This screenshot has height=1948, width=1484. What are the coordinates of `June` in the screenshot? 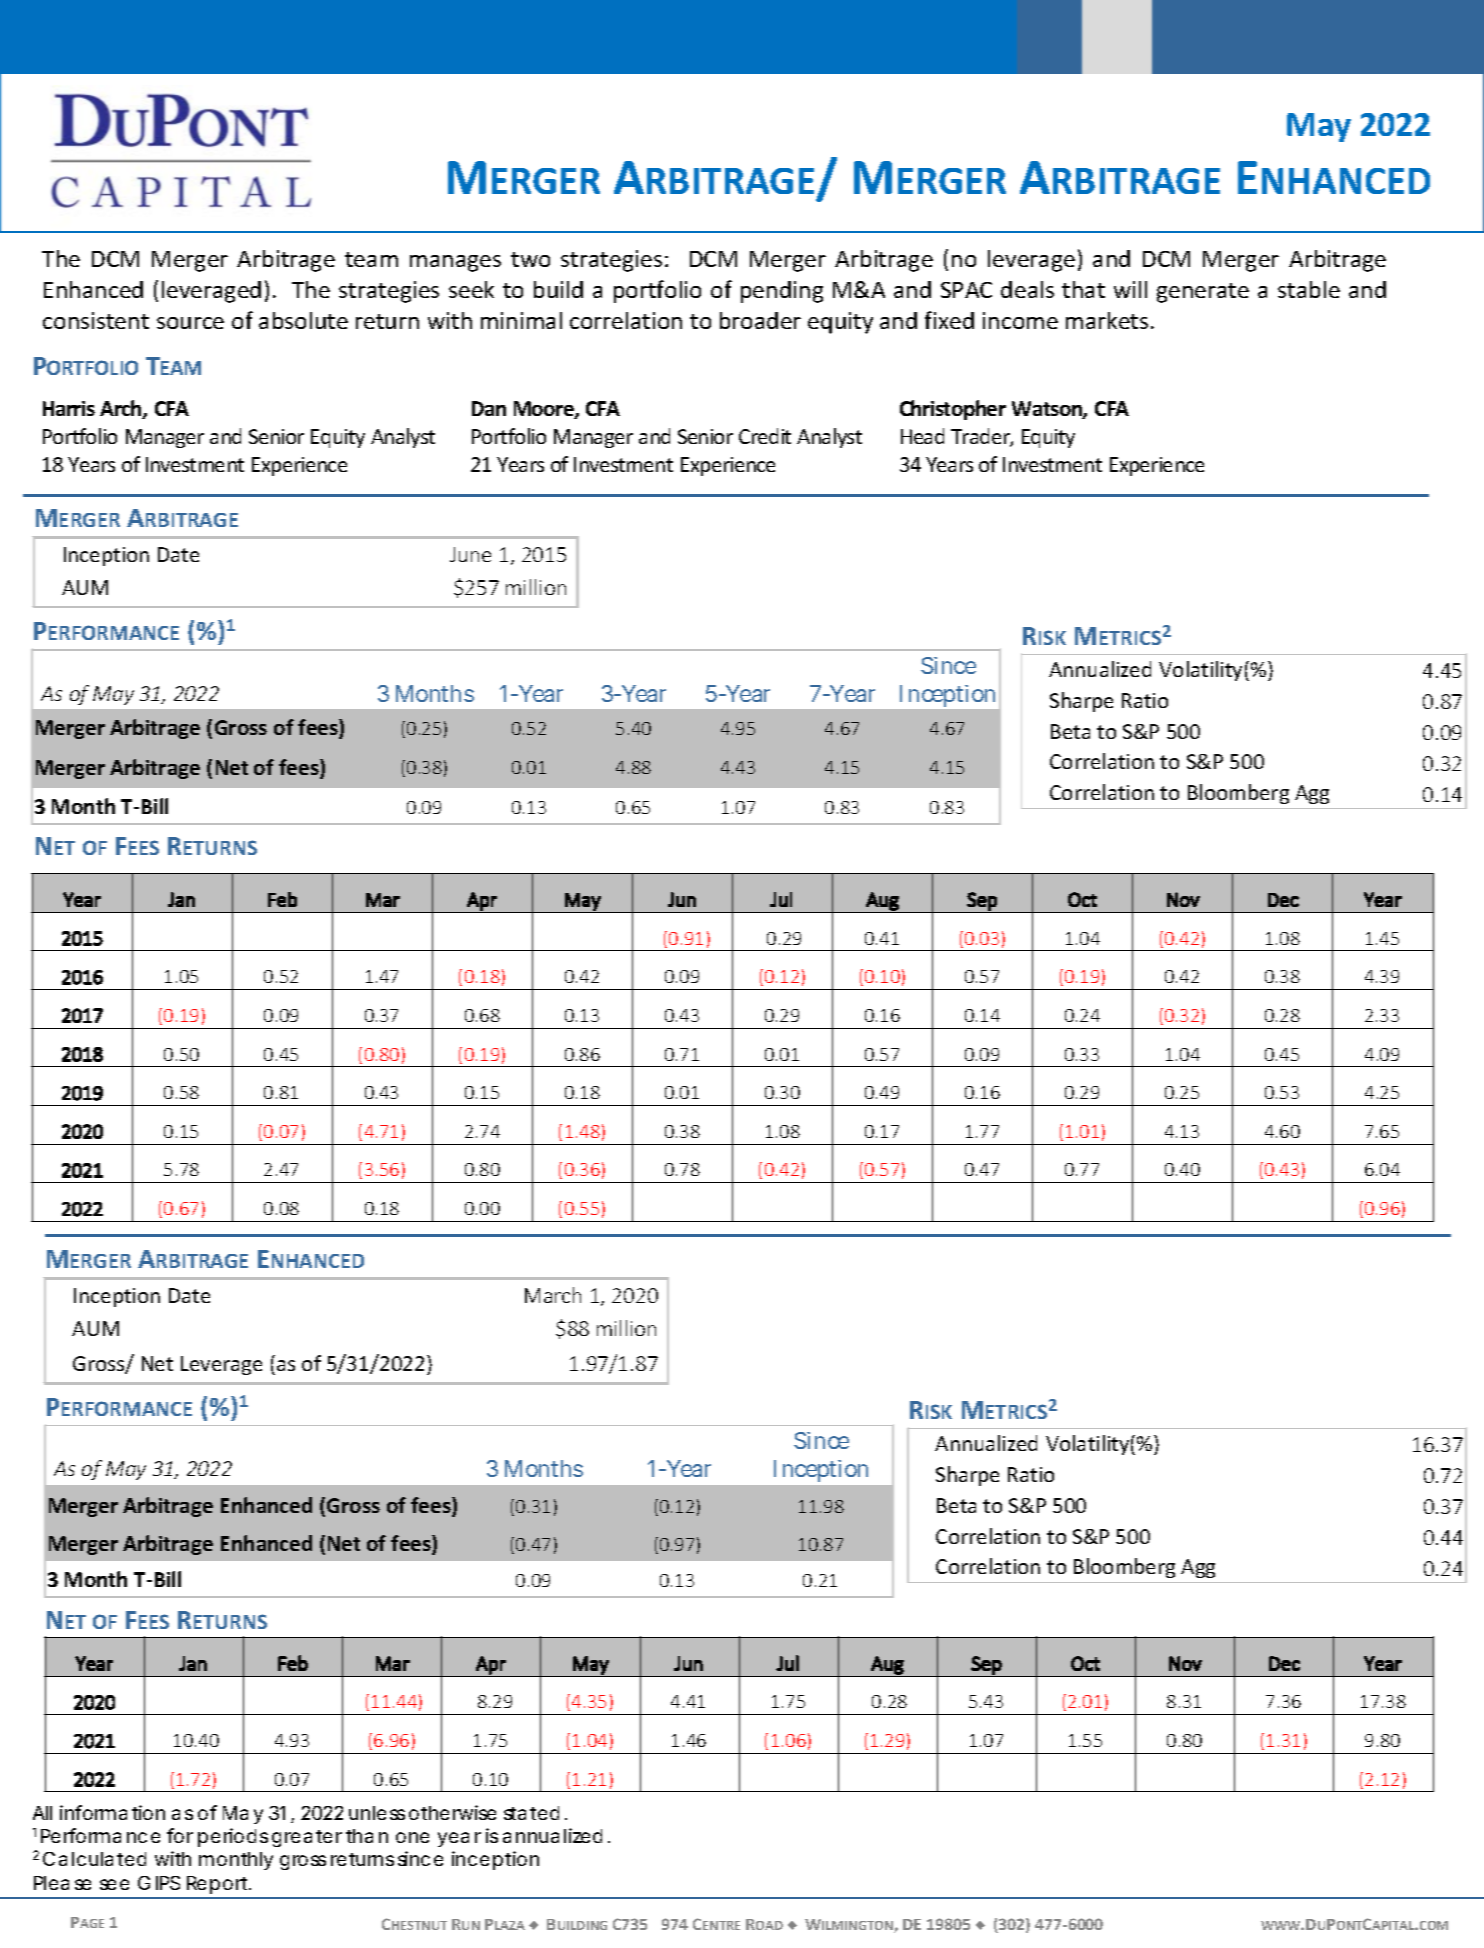 It's located at (470, 554).
